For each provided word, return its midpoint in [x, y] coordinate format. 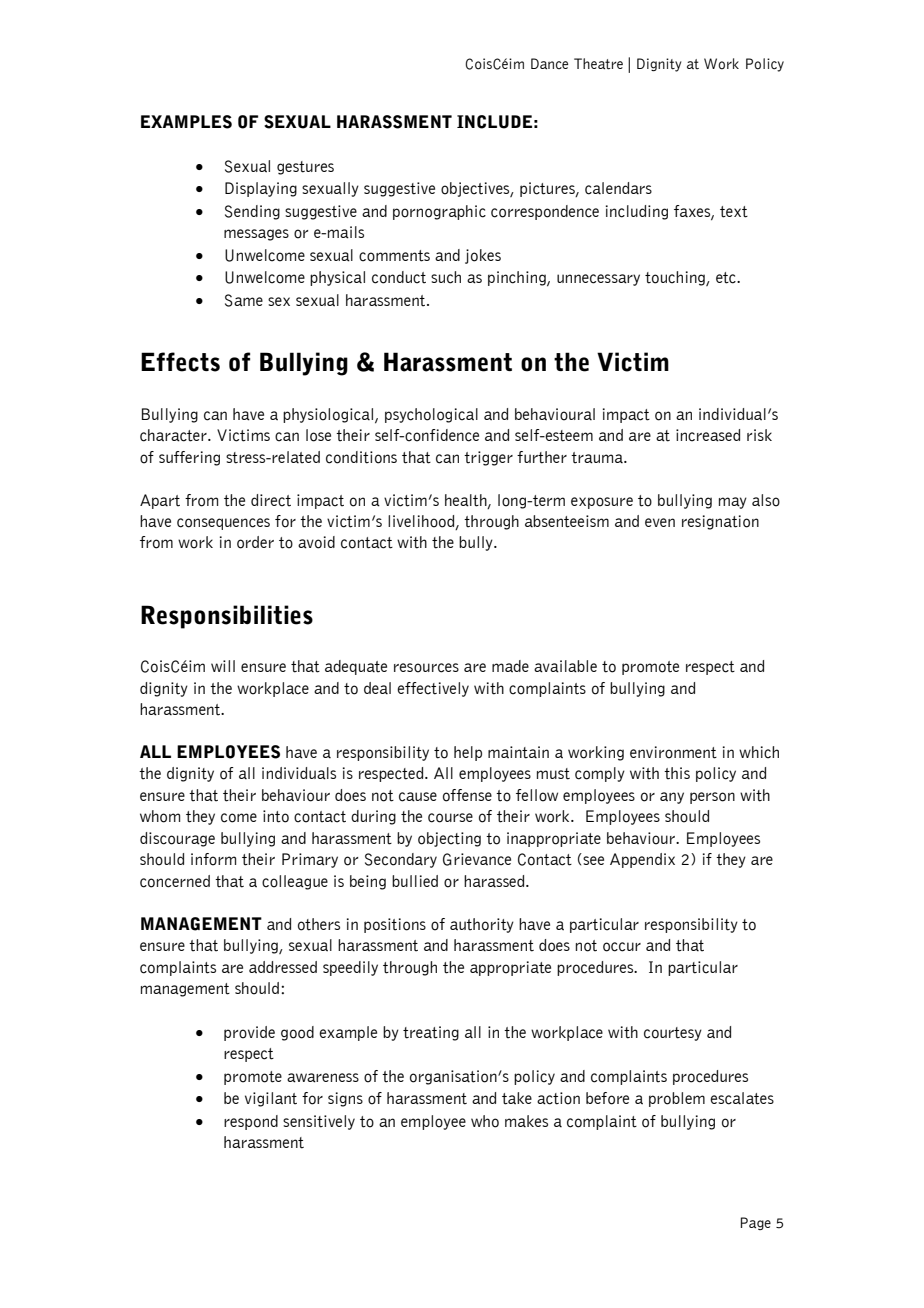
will [223, 666]
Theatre [598, 64]
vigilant [271, 1099]
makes [526, 1121]
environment [673, 752]
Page [756, 1223]
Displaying [261, 189]
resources [426, 668]
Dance [549, 64]
